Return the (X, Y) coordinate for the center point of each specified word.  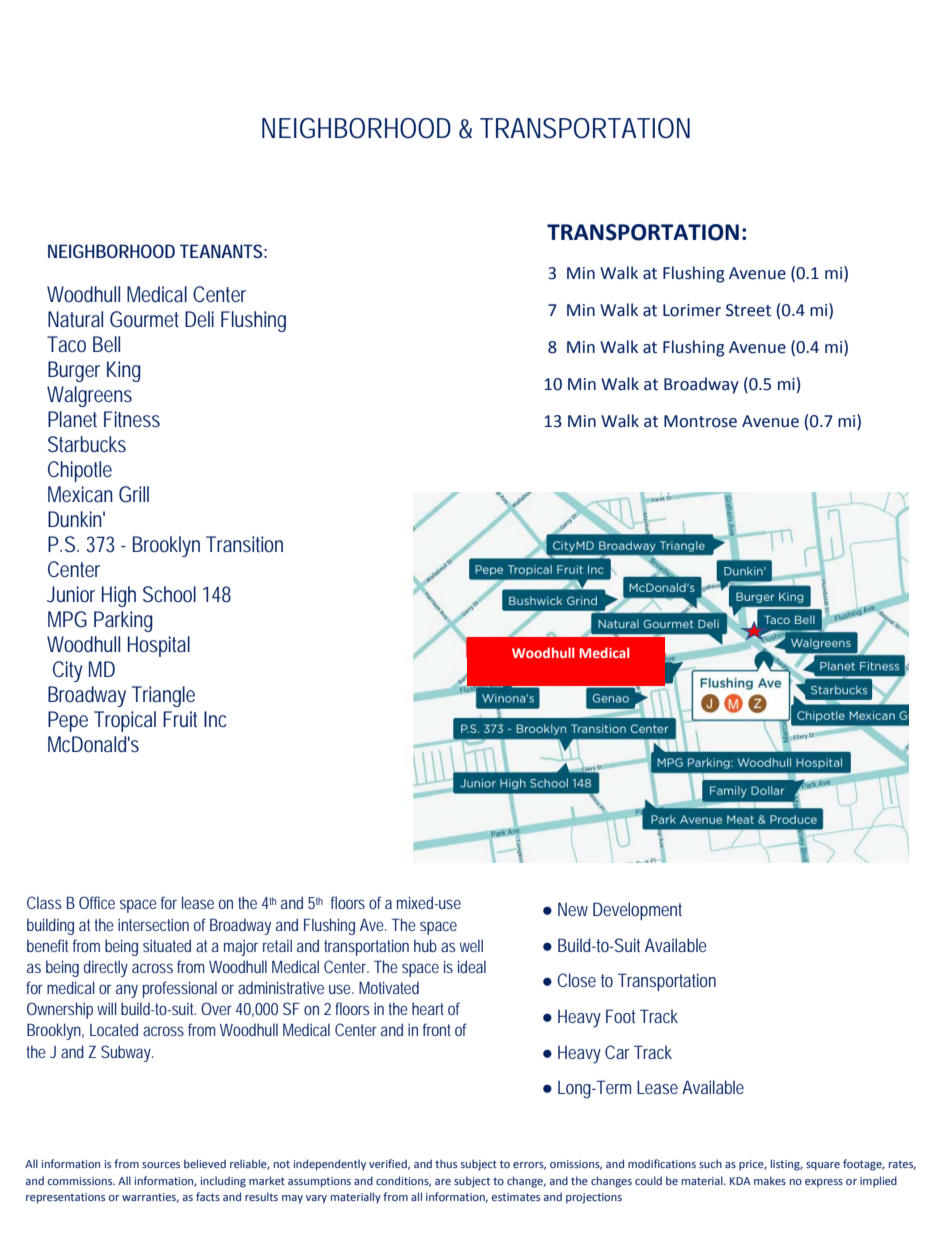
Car (617, 1052)
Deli (199, 319)
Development (637, 911)
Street (748, 310)
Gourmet (144, 319)
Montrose (700, 421)
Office (97, 902)
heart (428, 1008)
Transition (244, 544)
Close (576, 980)
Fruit (180, 719)
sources (161, 1165)
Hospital (159, 646)
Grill (134, 494)
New (573, 909)
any (127, 991)
